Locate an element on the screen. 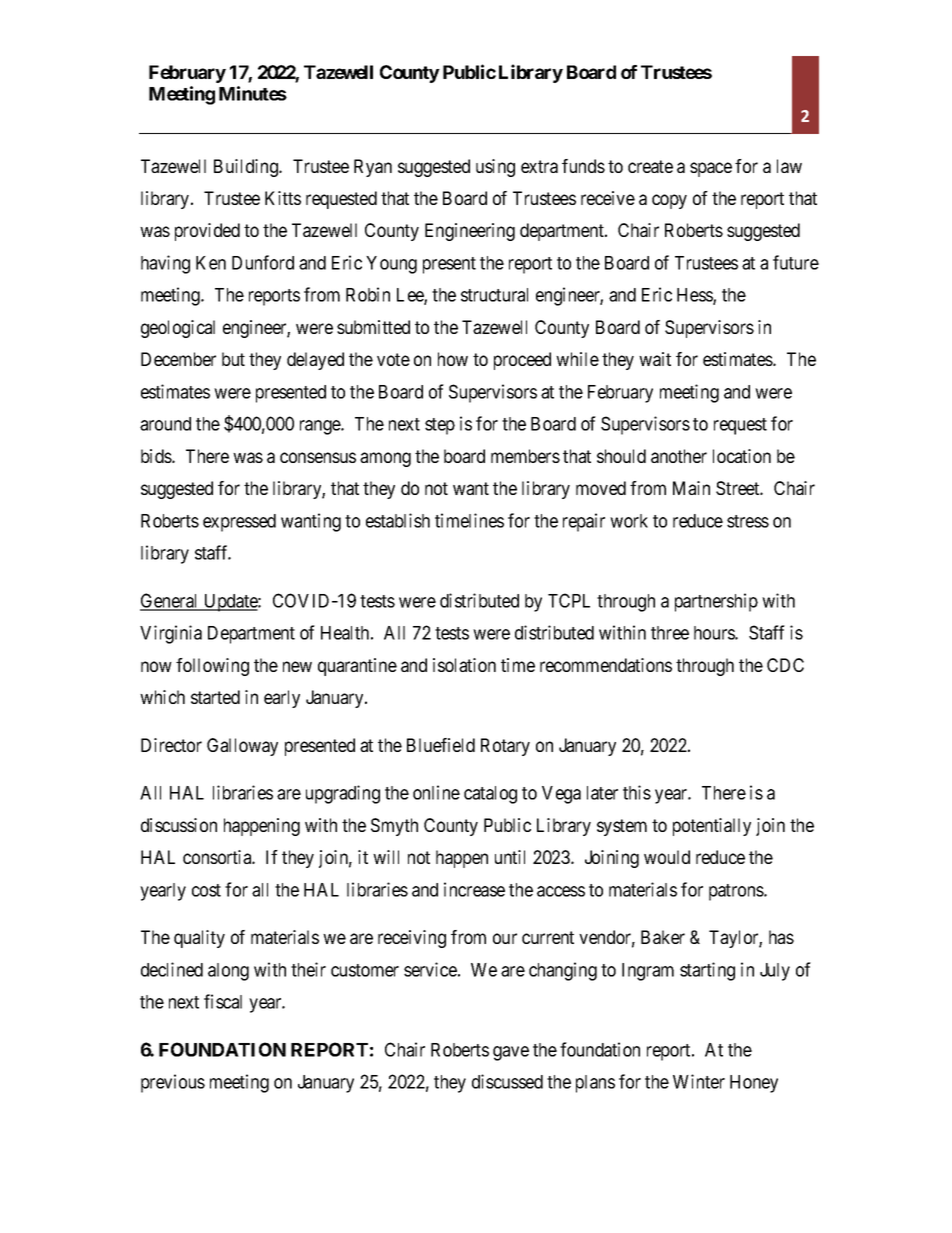 Image resolution: width=952 pixels, height=1233 pixels. Rotary is located at coordinates (505, 747).
